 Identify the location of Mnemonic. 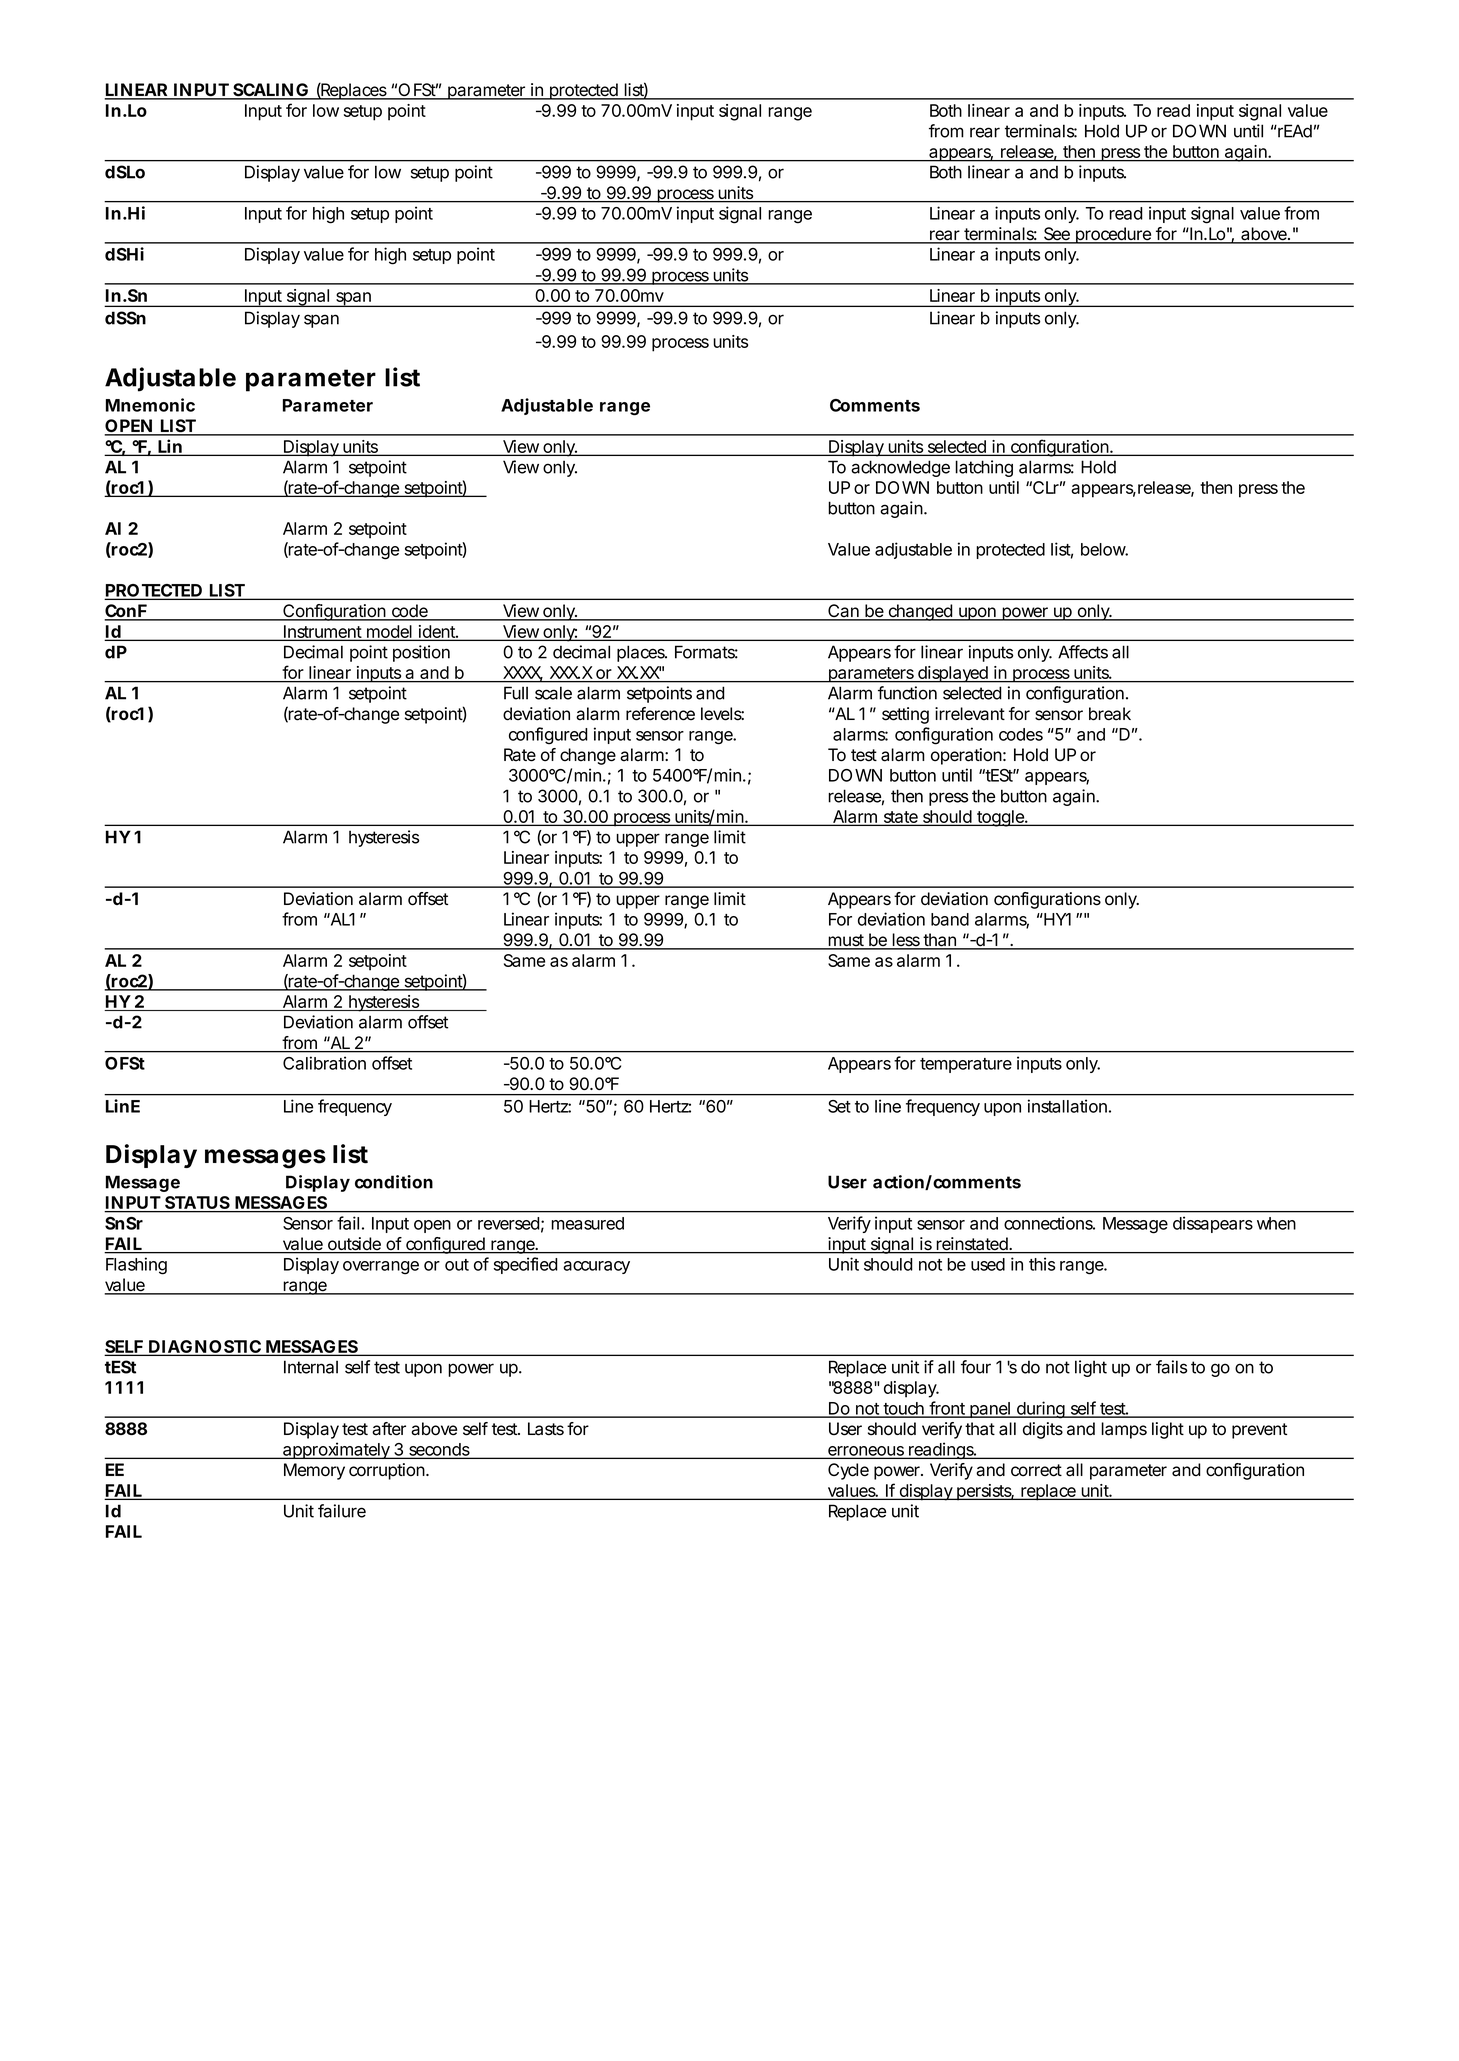
(150, 405).
